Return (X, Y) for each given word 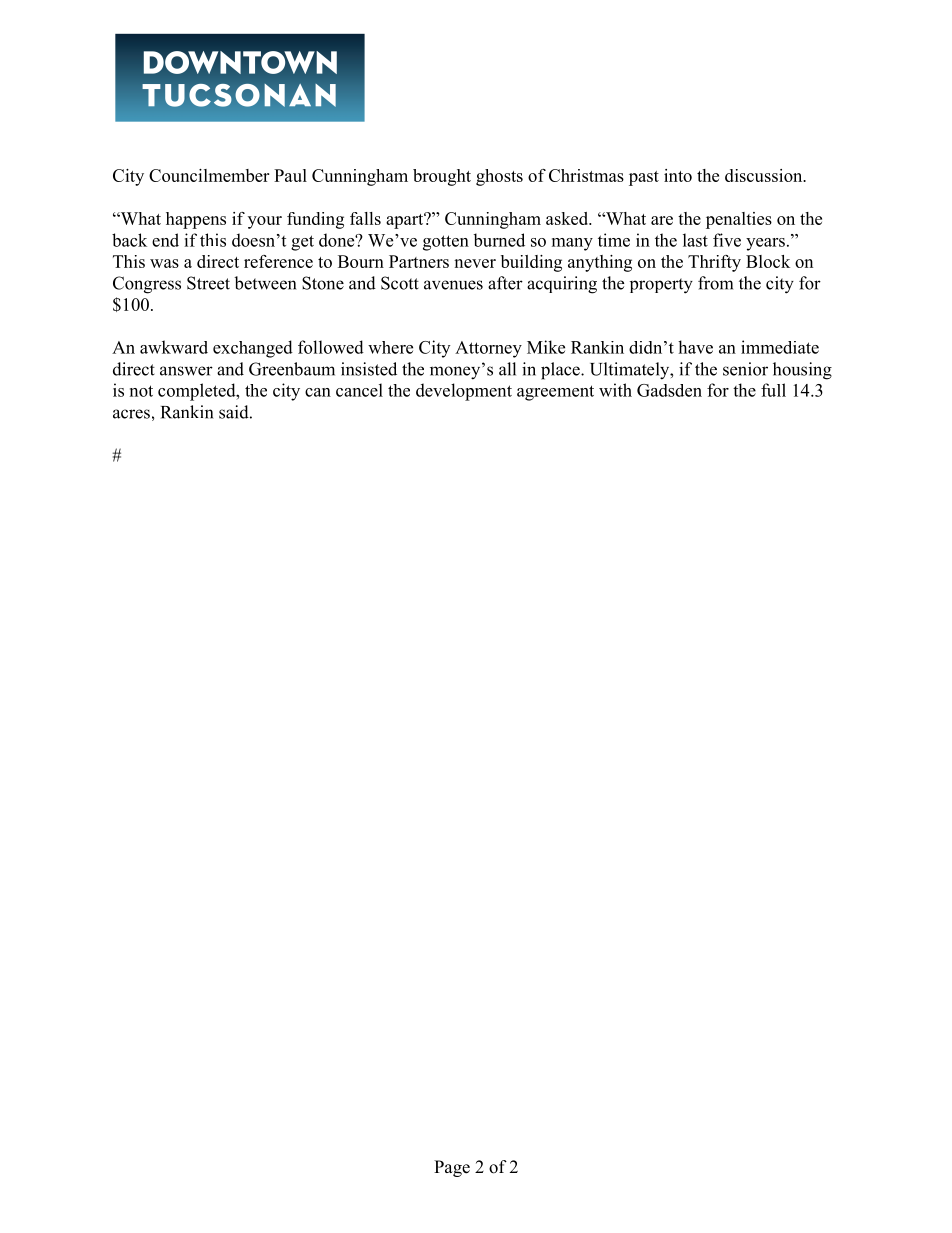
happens (196, 220)
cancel (359, 390)
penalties (739, 220)
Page (452, 1168)
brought (442, 177)
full (773, 390)
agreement (555, 393)
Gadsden (669, 390)
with (615, 390)
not (141, 391)
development (464, 392)
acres (131, 414)
